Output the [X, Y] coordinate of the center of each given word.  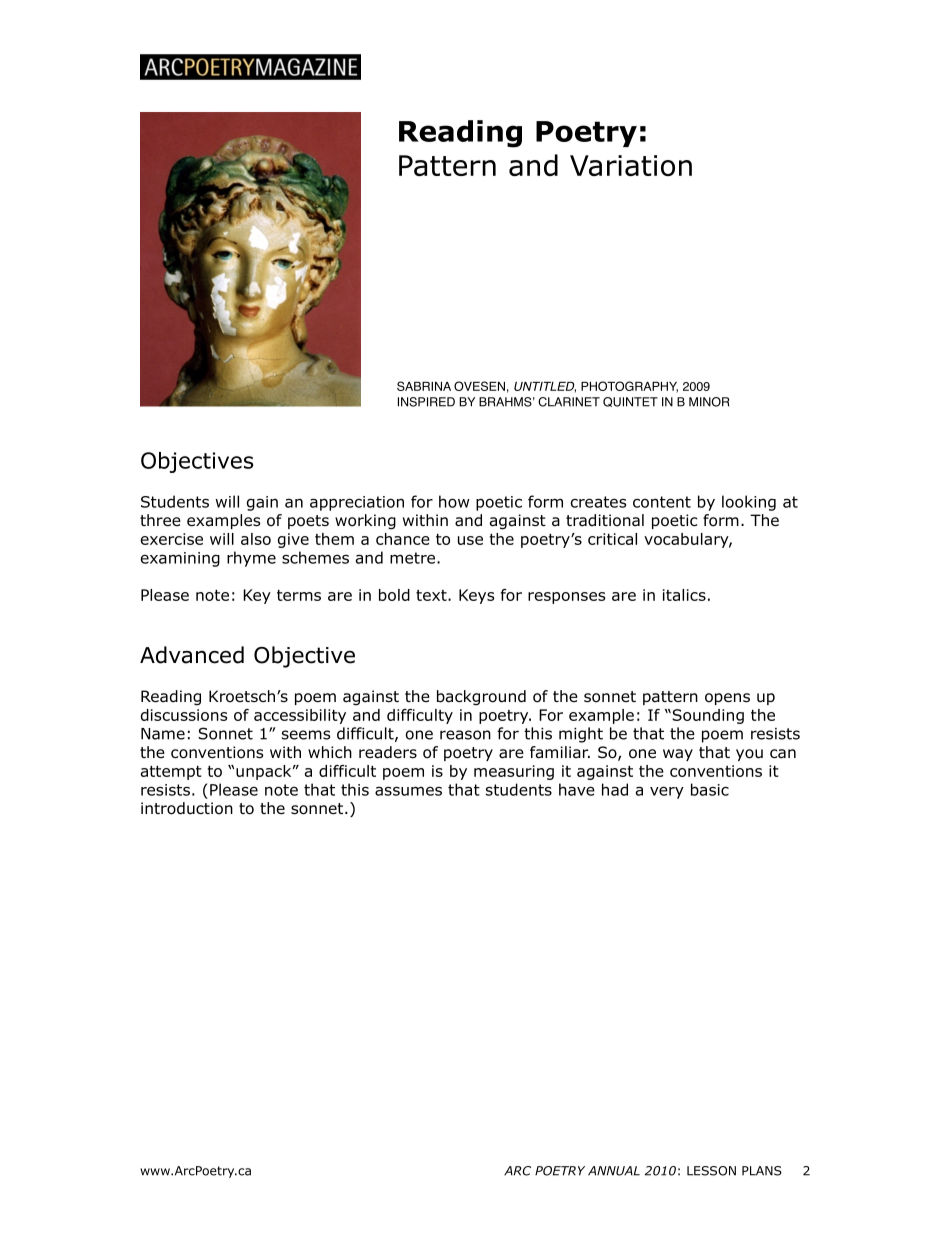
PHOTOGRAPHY [629, 387]
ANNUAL [614, 1171]
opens [727, 699]
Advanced [192, 655]
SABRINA [424, 386]
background [481, 698]
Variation [631, 165]
